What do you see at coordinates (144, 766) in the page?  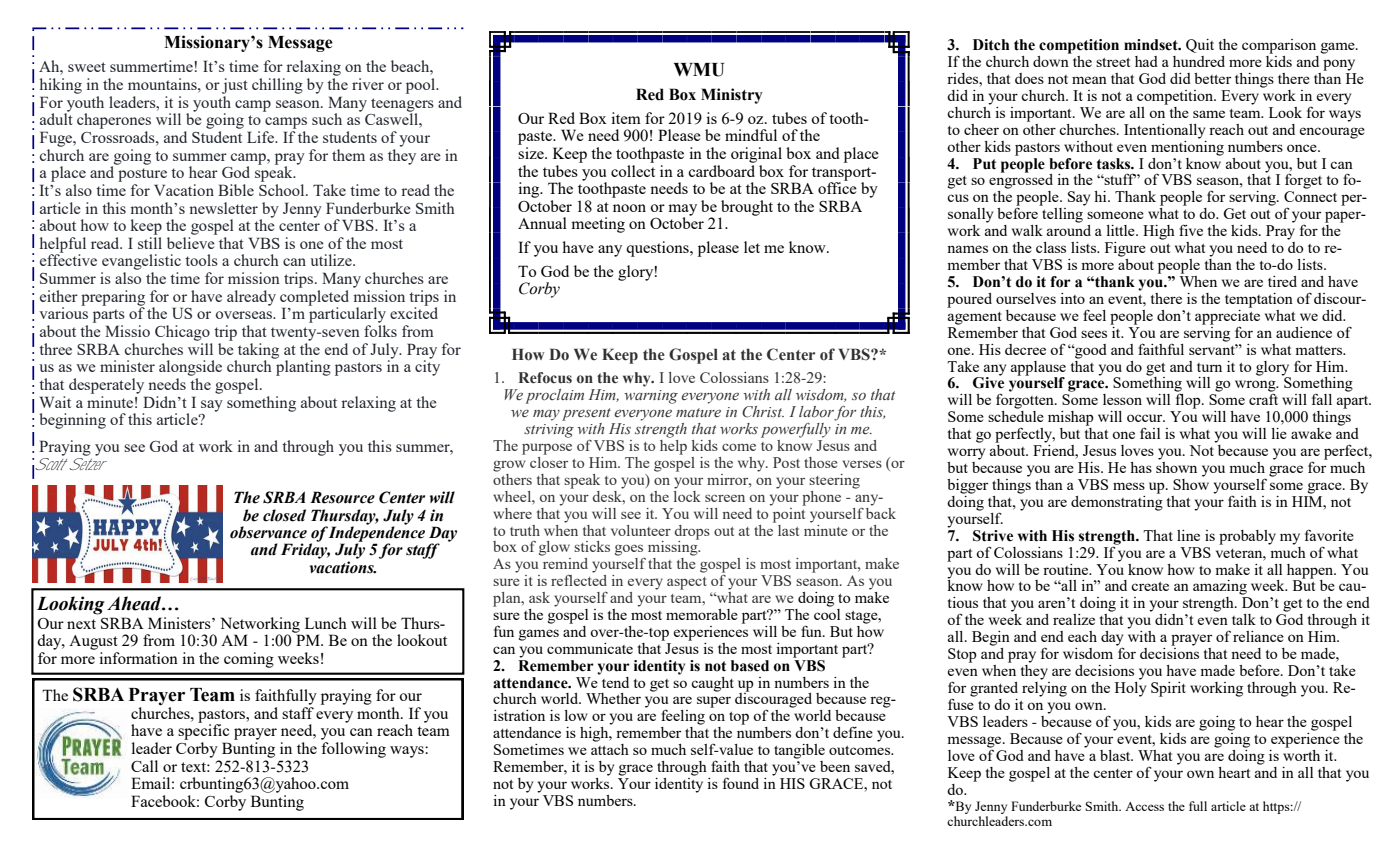 I see `Call` at bounding box center [144, 766].
